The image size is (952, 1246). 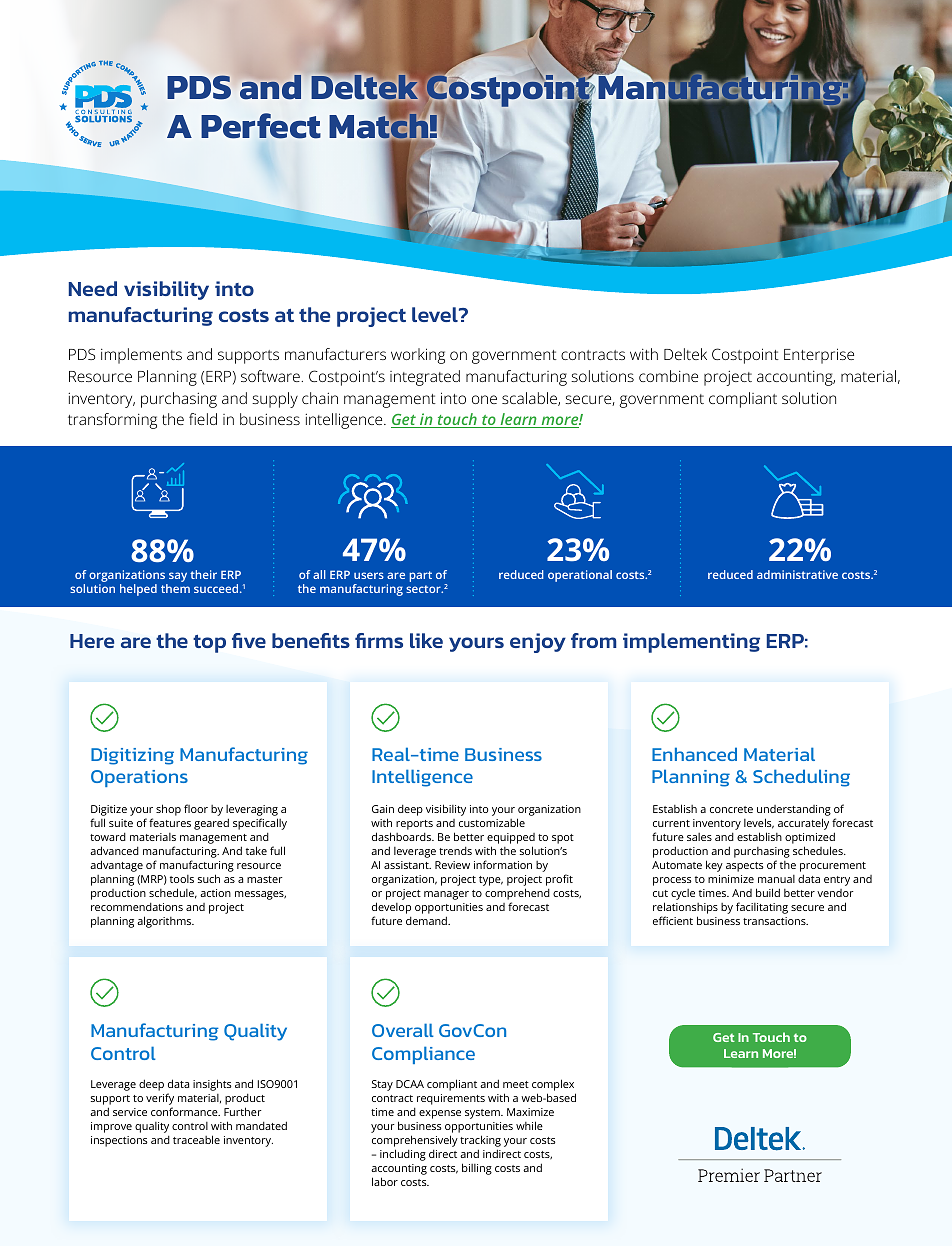 I want to click on combine, so click(x=668, y=376).
